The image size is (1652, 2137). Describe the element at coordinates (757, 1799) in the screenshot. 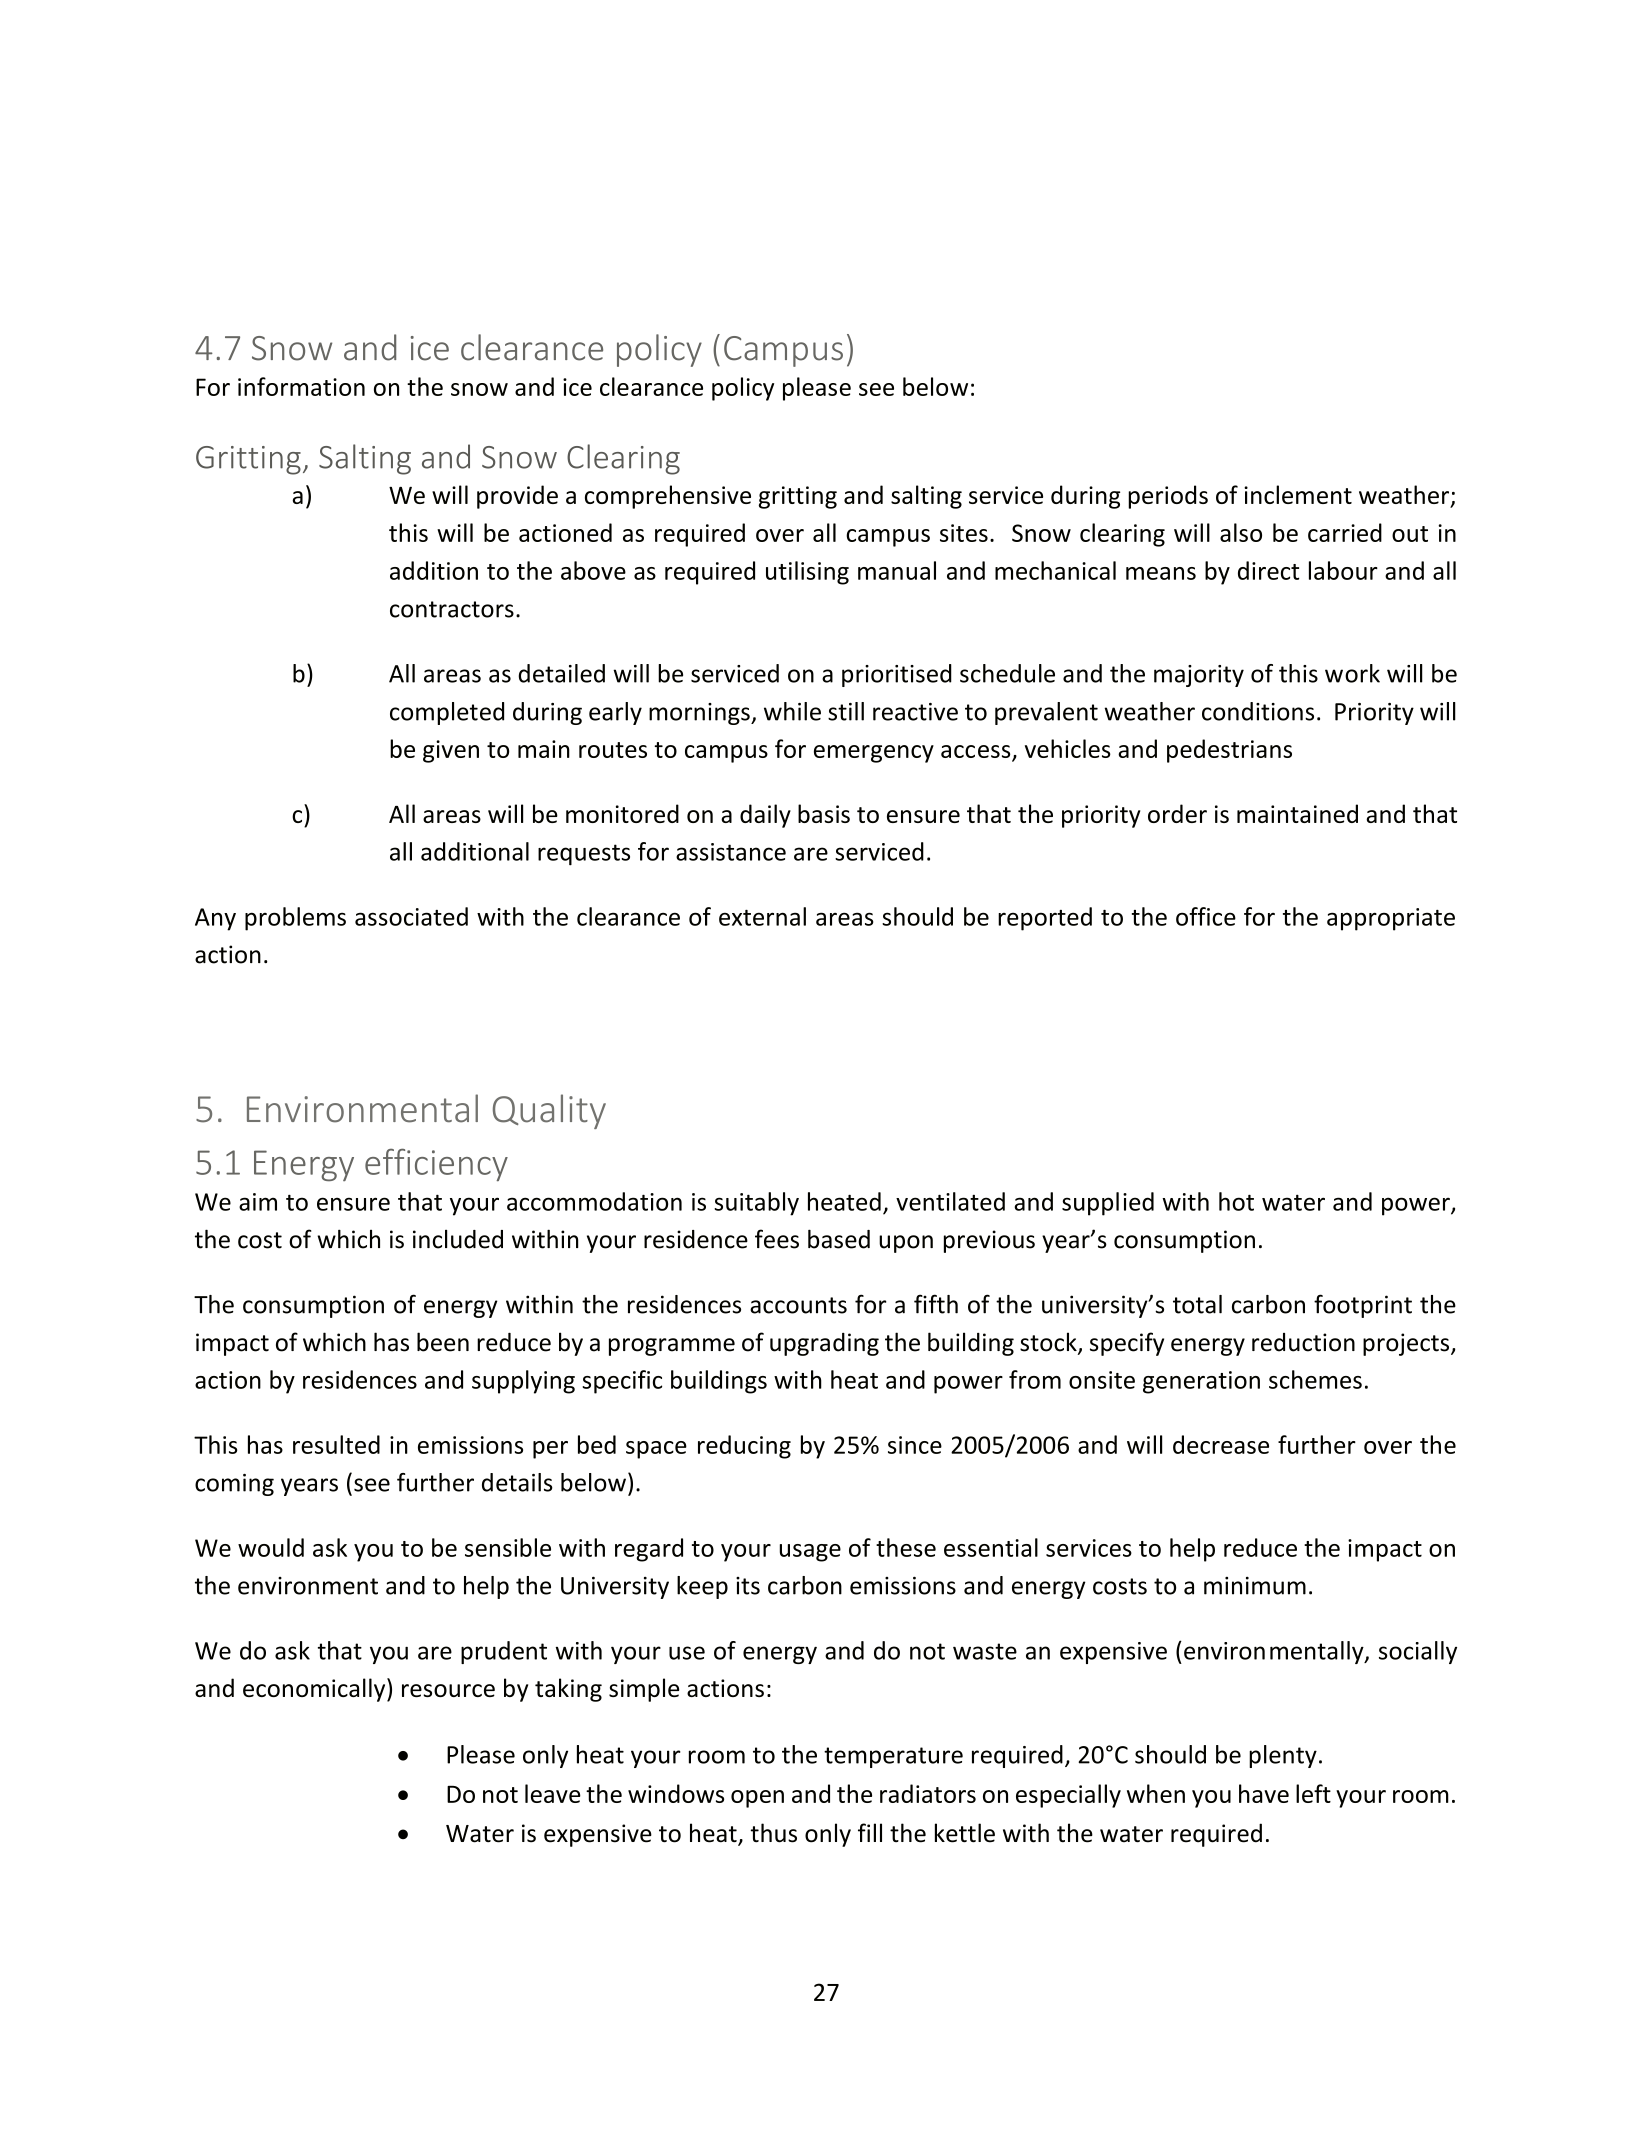

I see `open` at that location.
